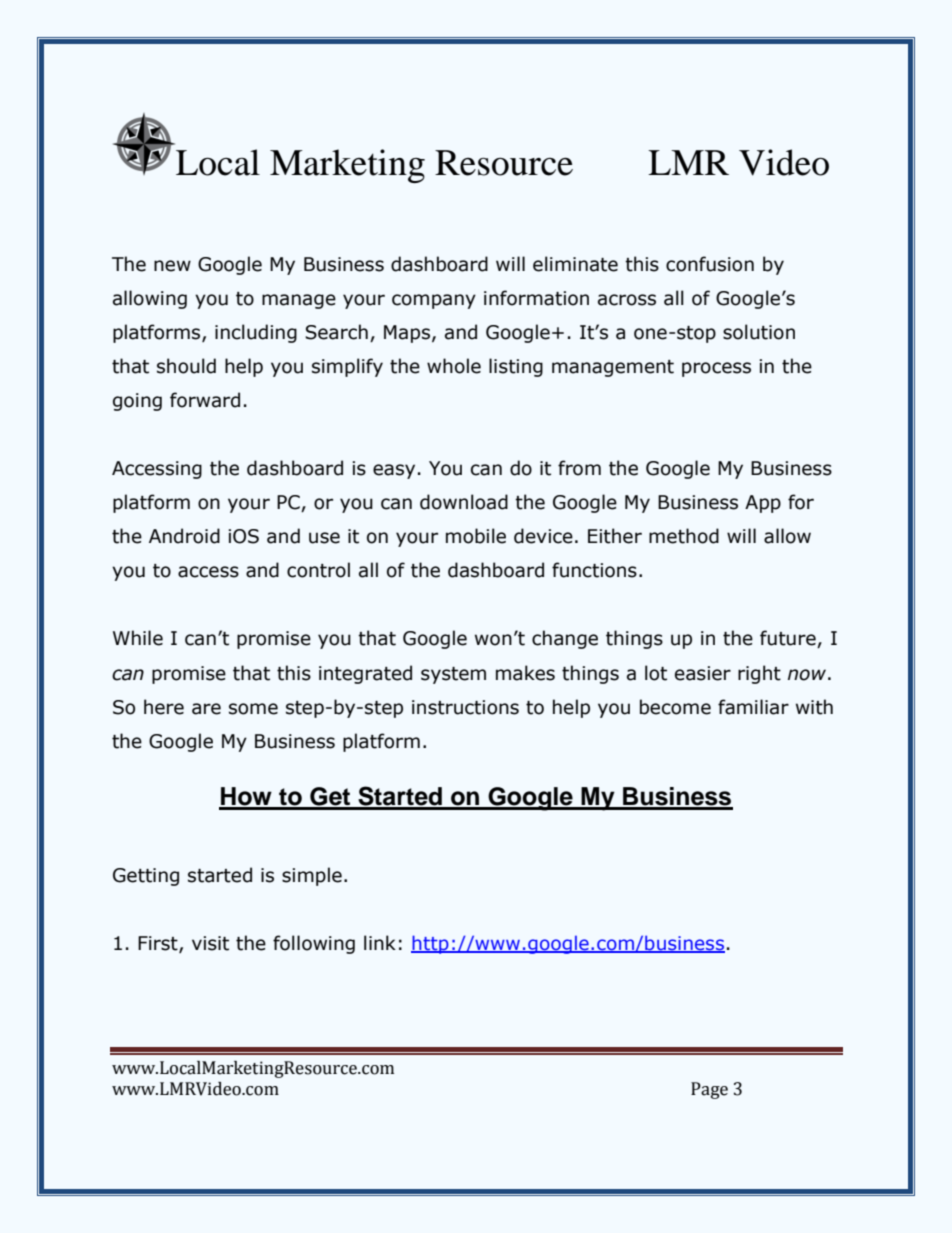 The height and width of the document is (1233, 952). I want to click on Getting, so click(146, 877).
